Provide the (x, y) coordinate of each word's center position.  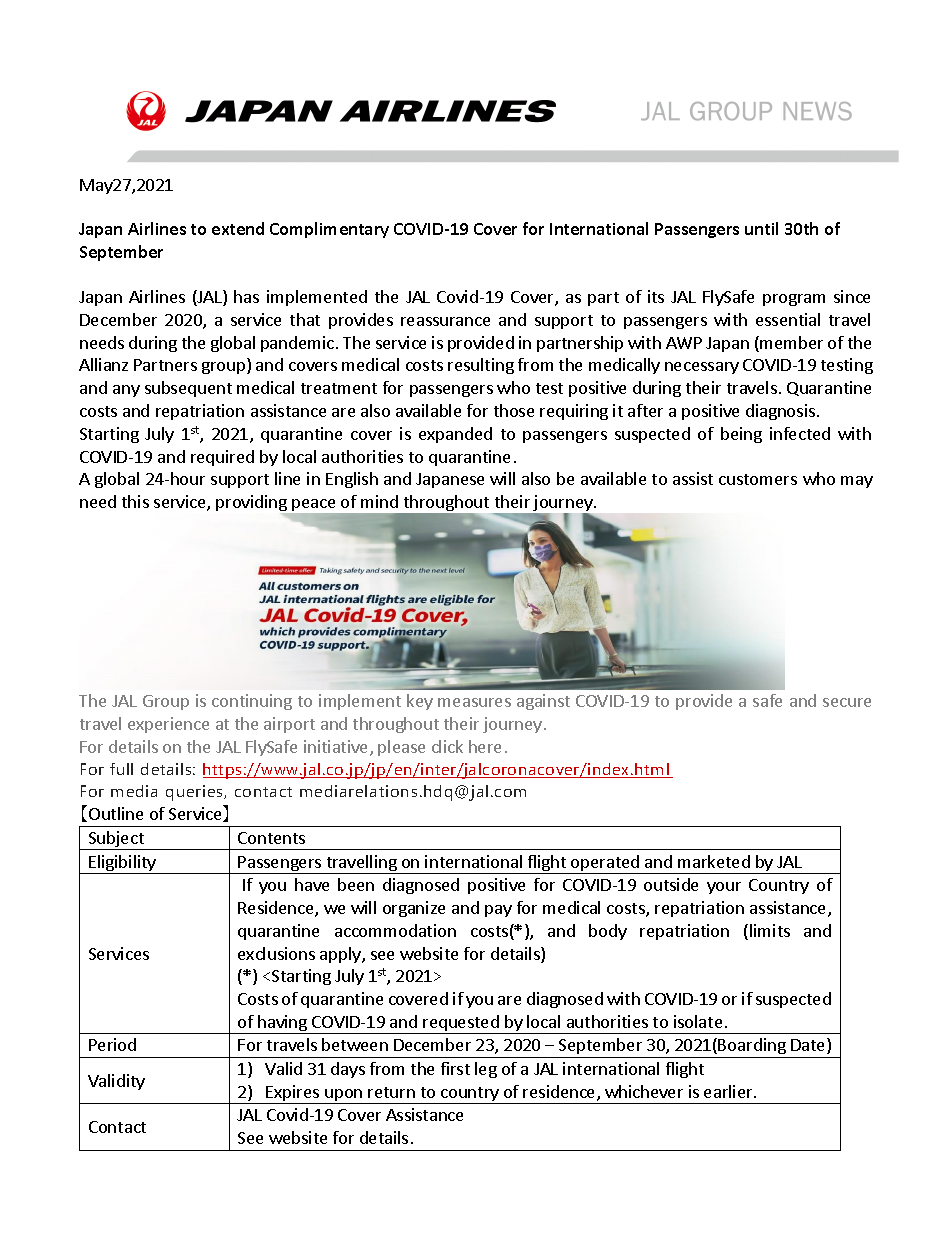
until (761, 228)
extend (238, 228)
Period (112, 1044)
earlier (729, 1091)
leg (486, 1070)
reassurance (445, 321)
